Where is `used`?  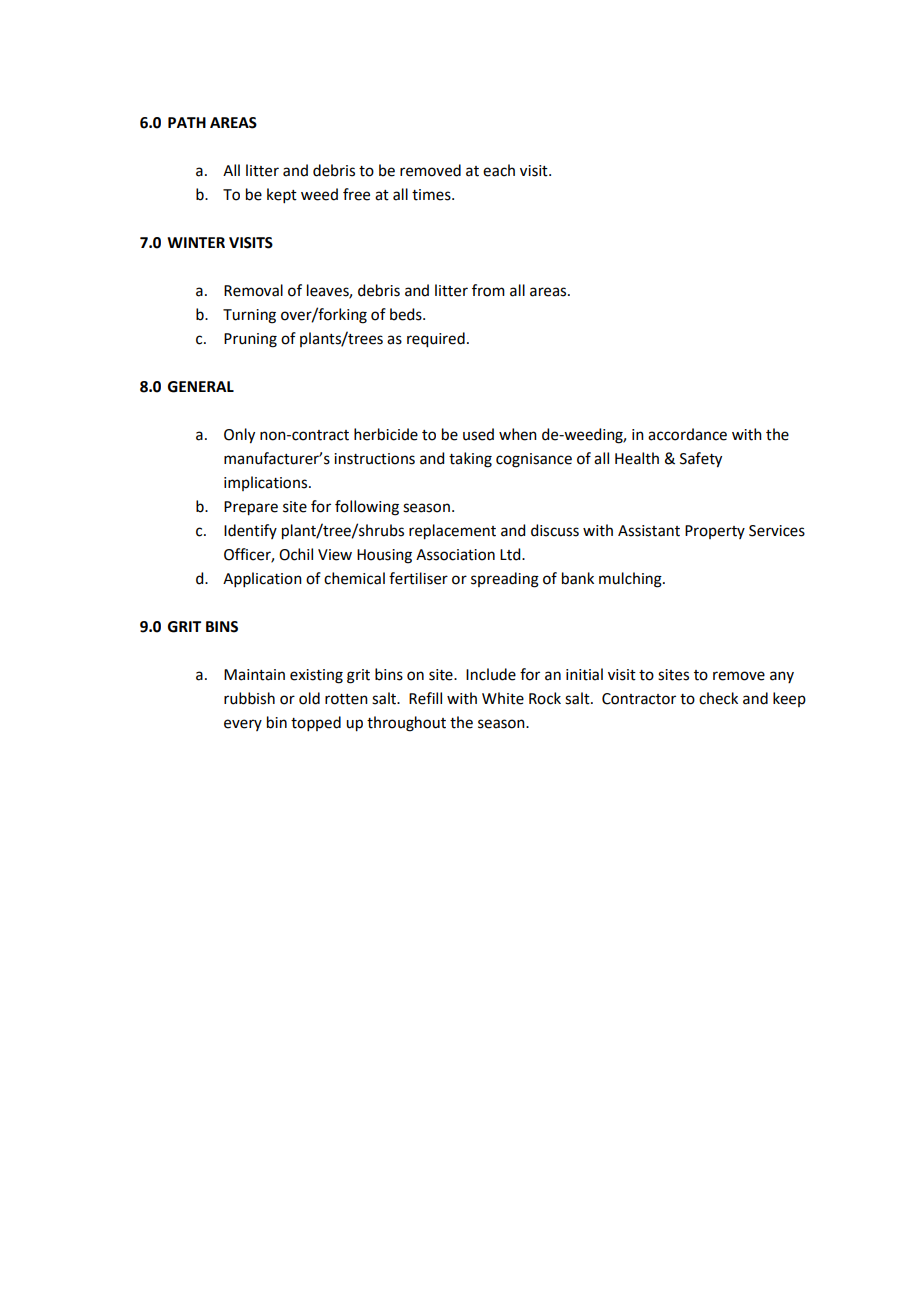
used is located at coordinates (478, 434).
